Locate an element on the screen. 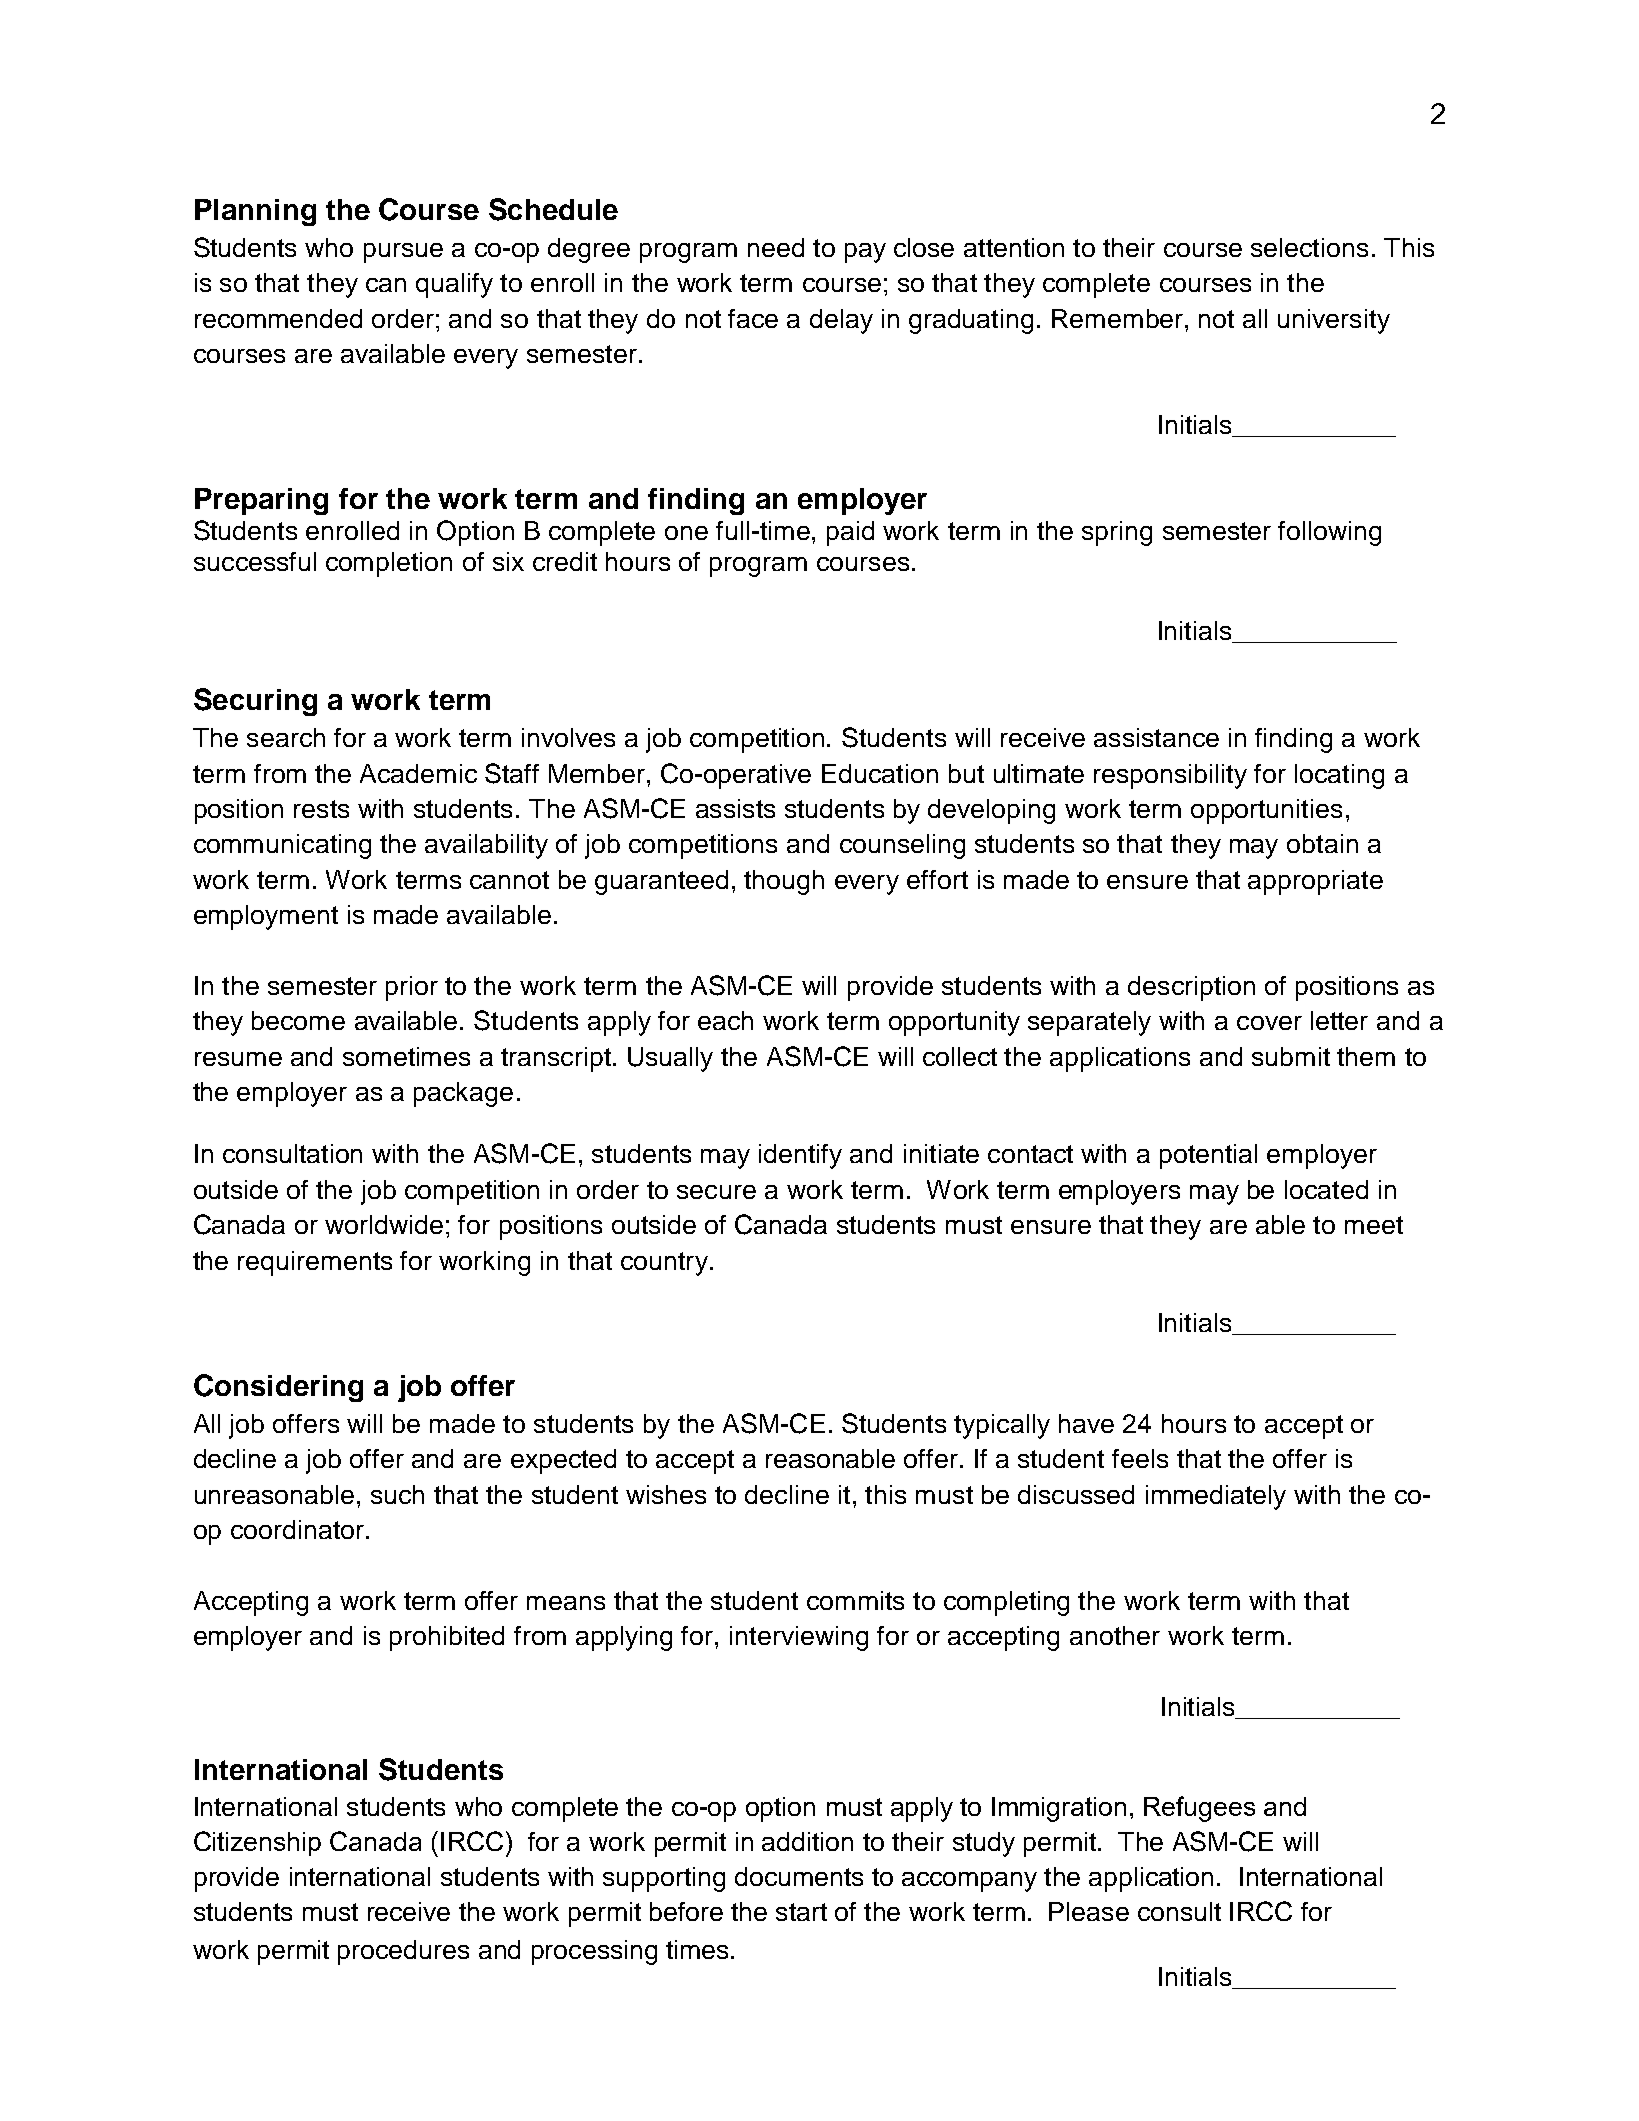 This screenshot has width=1639, height=2121. procedures is located at coordinates (403, 1952).
